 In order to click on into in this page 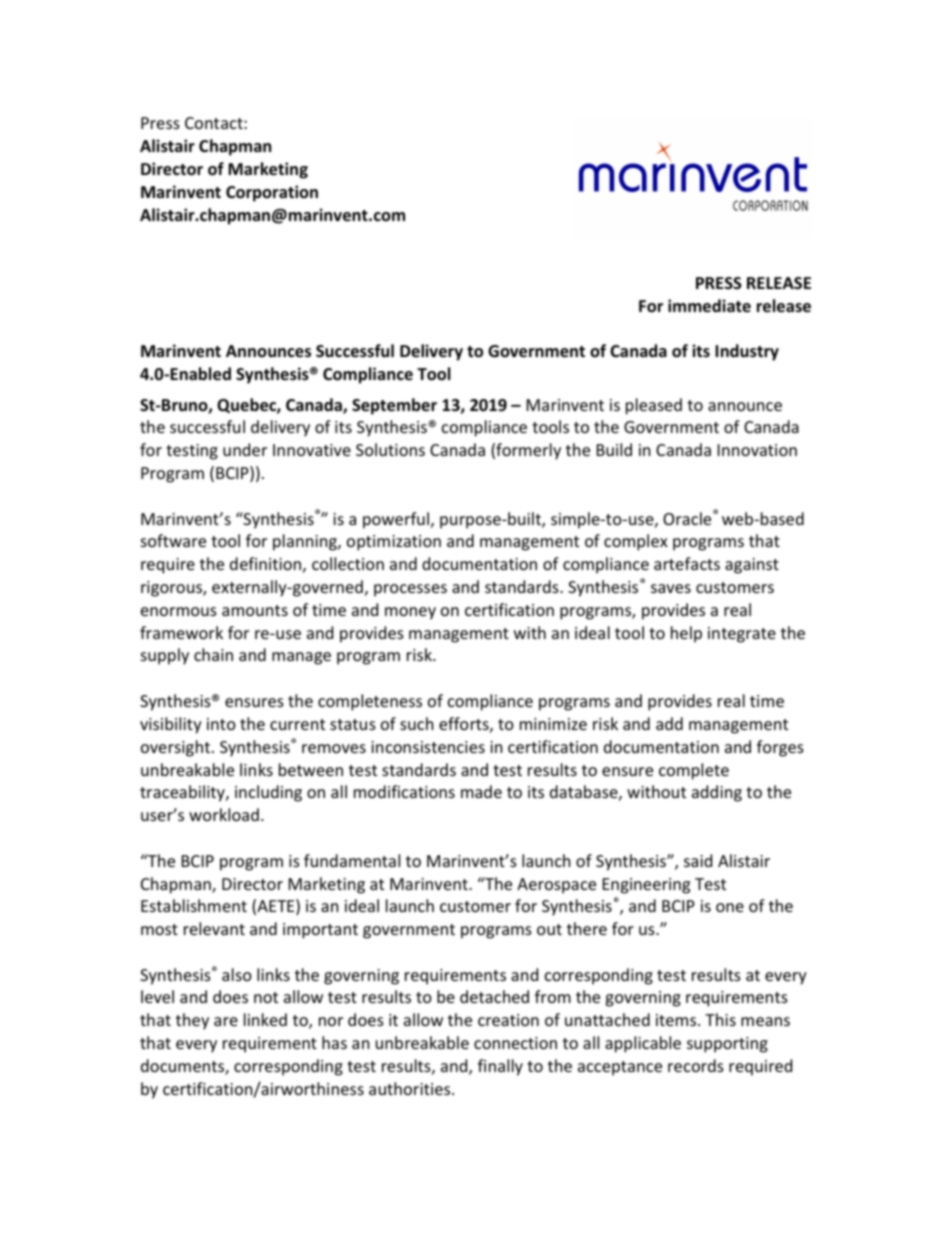, I will do `click(221, 724)`.
